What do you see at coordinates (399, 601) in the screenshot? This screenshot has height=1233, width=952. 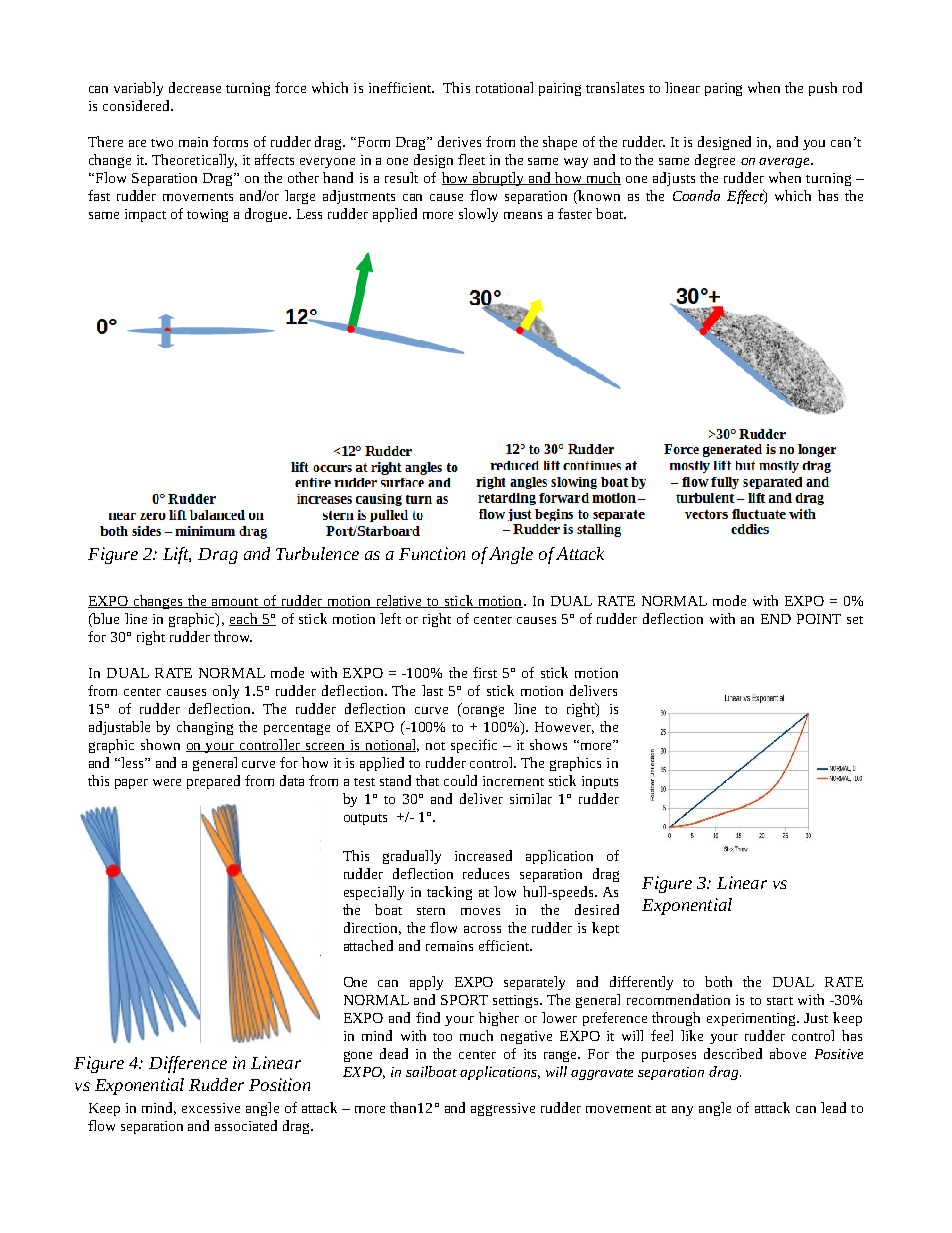 I see `relative` at bounding box center [399, 601].
